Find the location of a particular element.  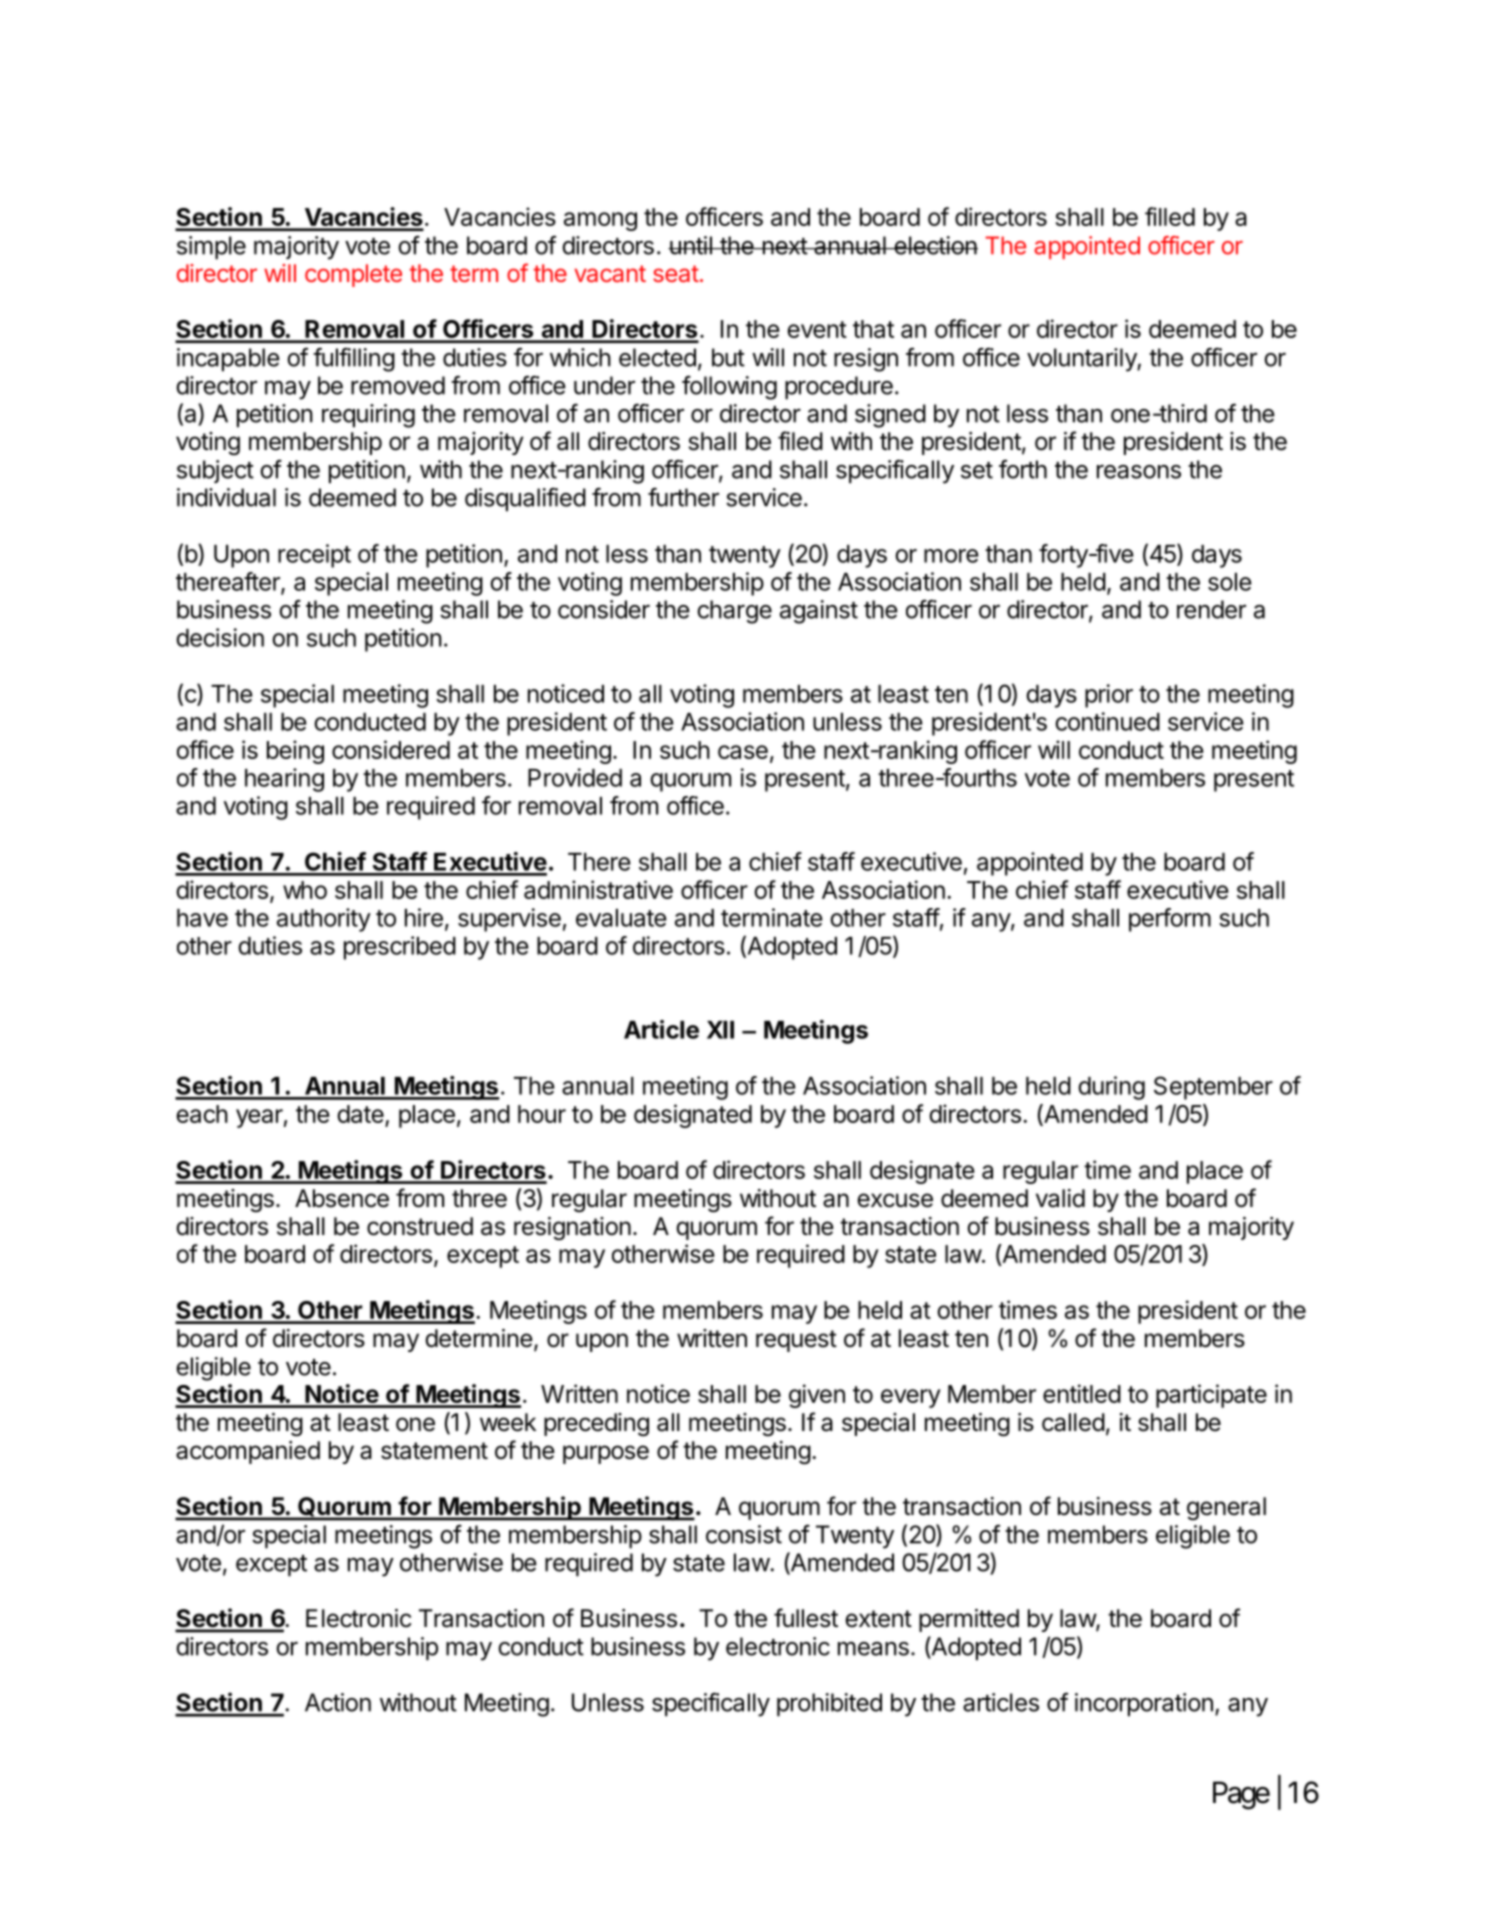

complete is located at coordinates (353, 275).
